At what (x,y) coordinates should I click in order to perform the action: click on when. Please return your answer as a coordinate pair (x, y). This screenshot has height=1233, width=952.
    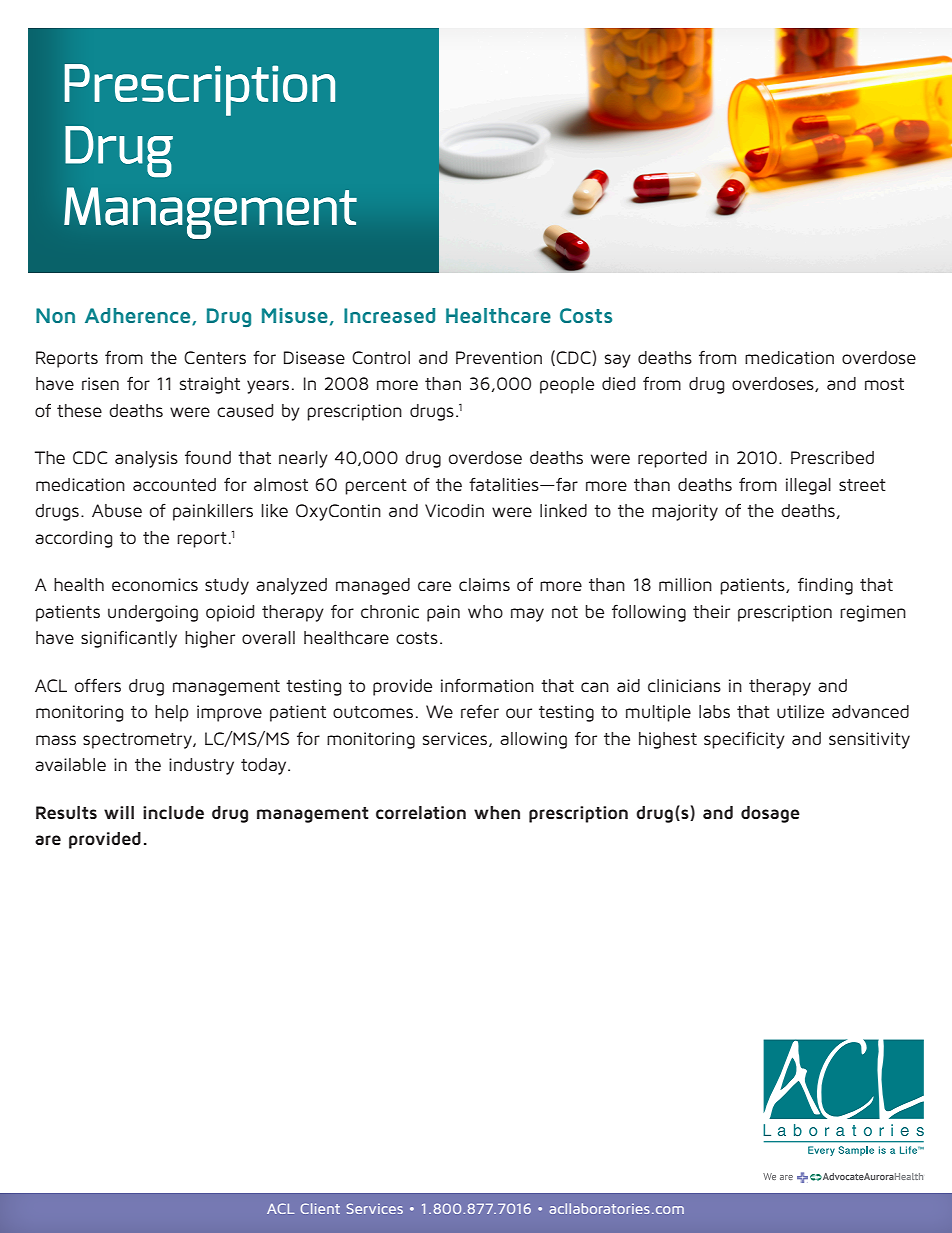
    Looking at the image, I should click on (497, 812).
